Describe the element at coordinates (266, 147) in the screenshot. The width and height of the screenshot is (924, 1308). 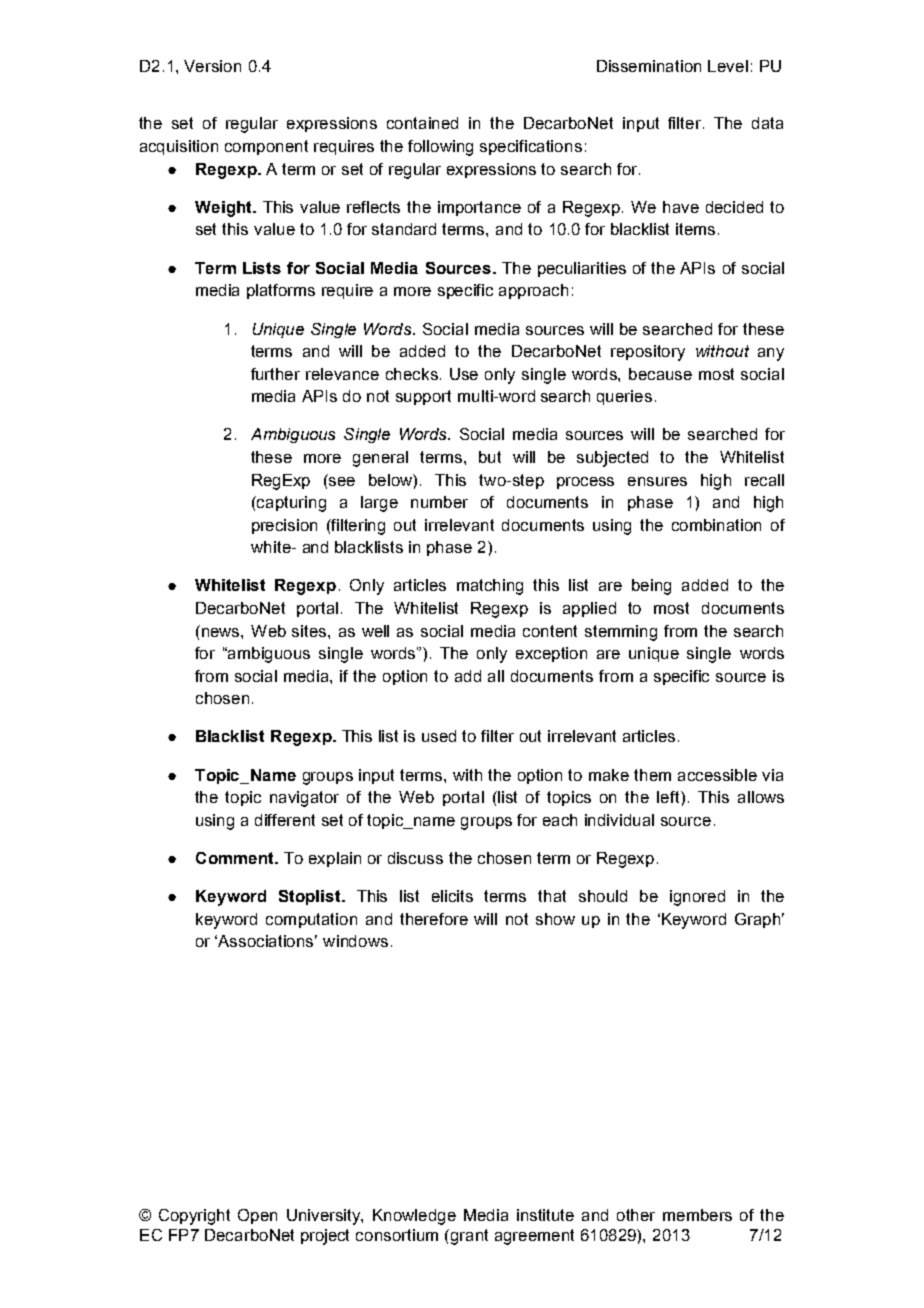
I see `component` at that location.
